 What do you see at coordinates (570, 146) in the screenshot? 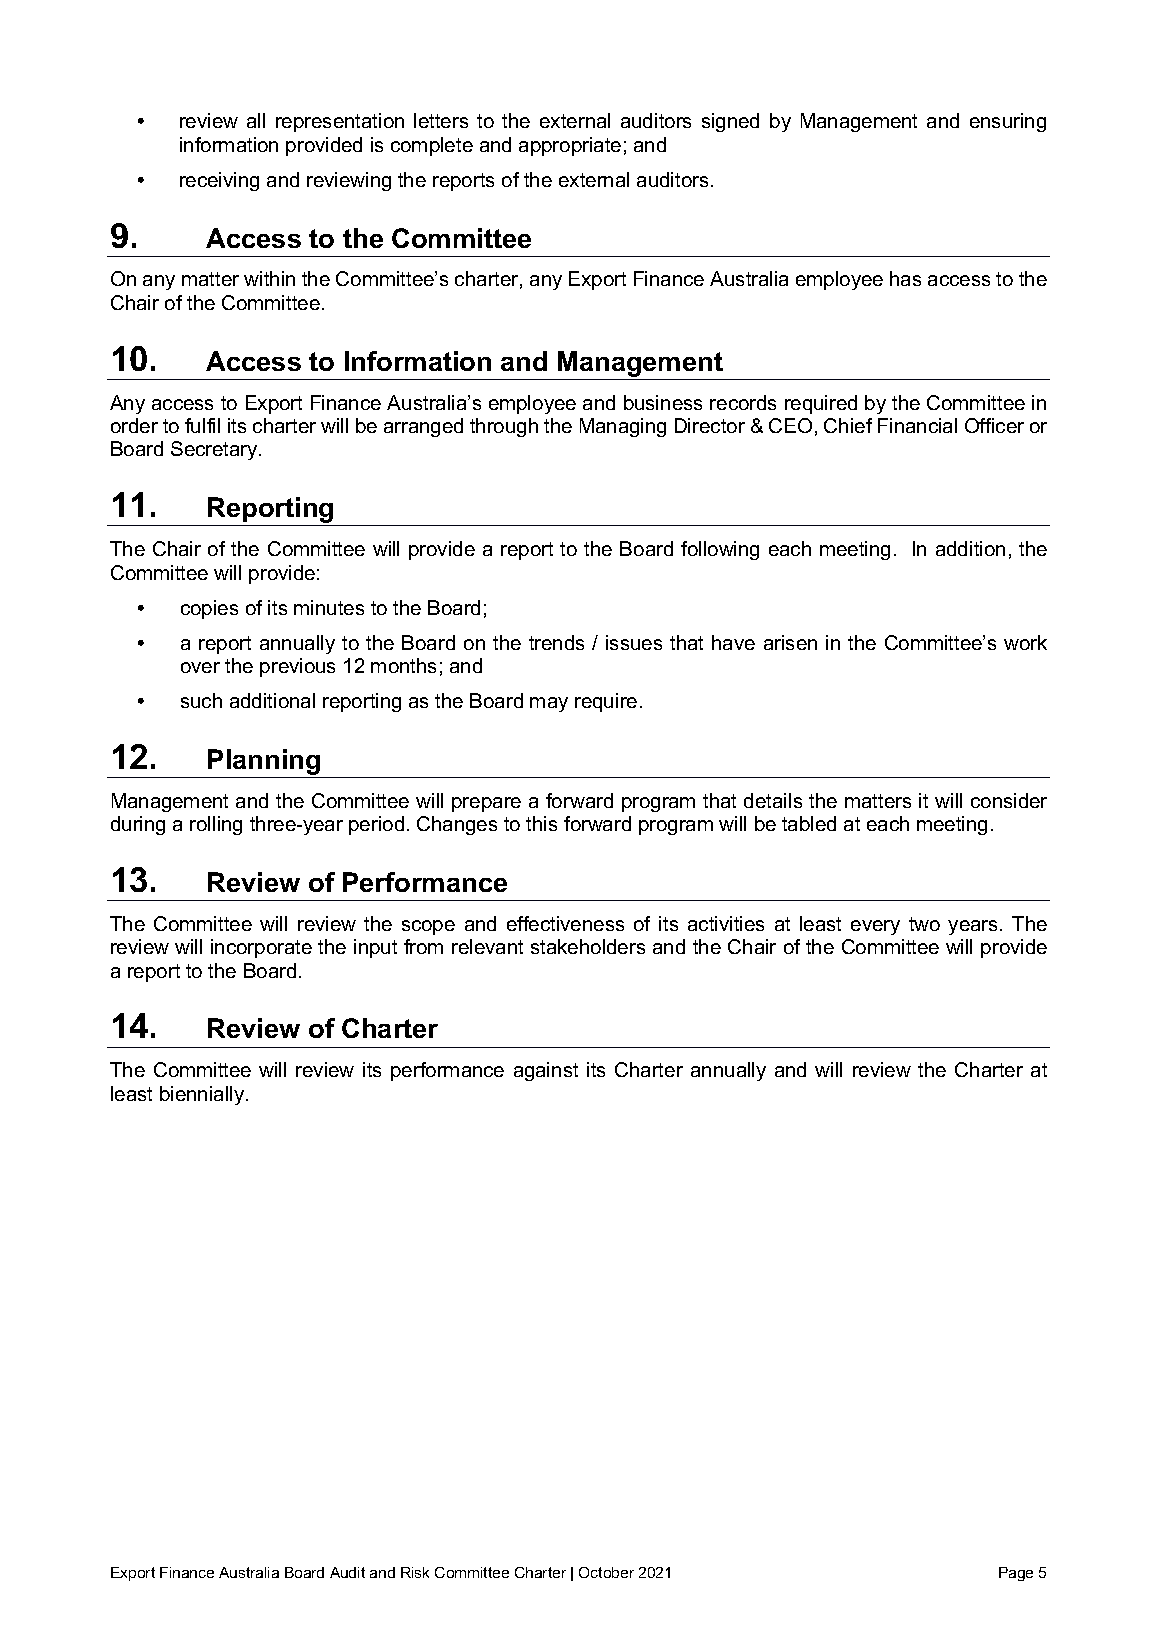
I see `appropriate` at bounding box center [570, 146].
